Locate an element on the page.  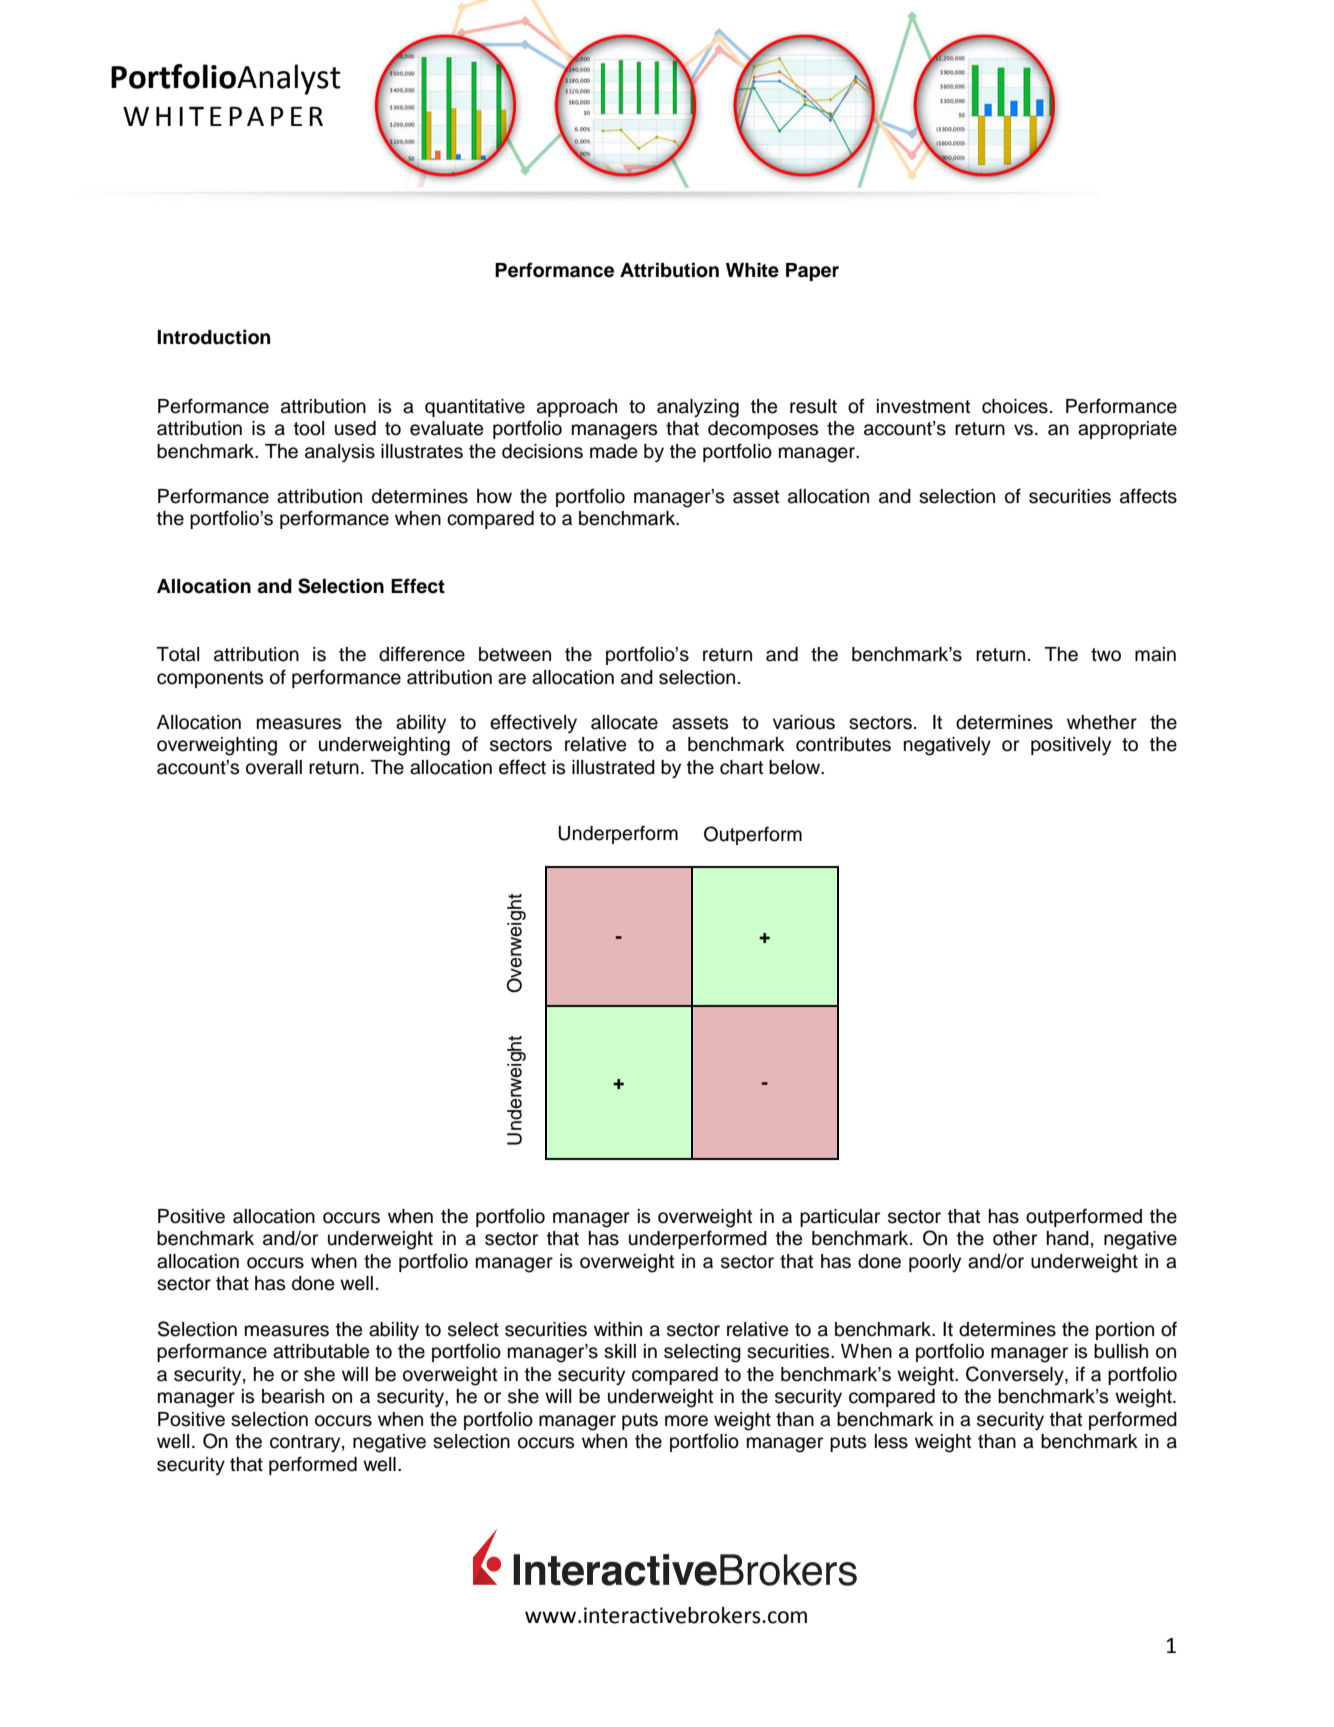
Introduction is located at coordinates (213, 337).
